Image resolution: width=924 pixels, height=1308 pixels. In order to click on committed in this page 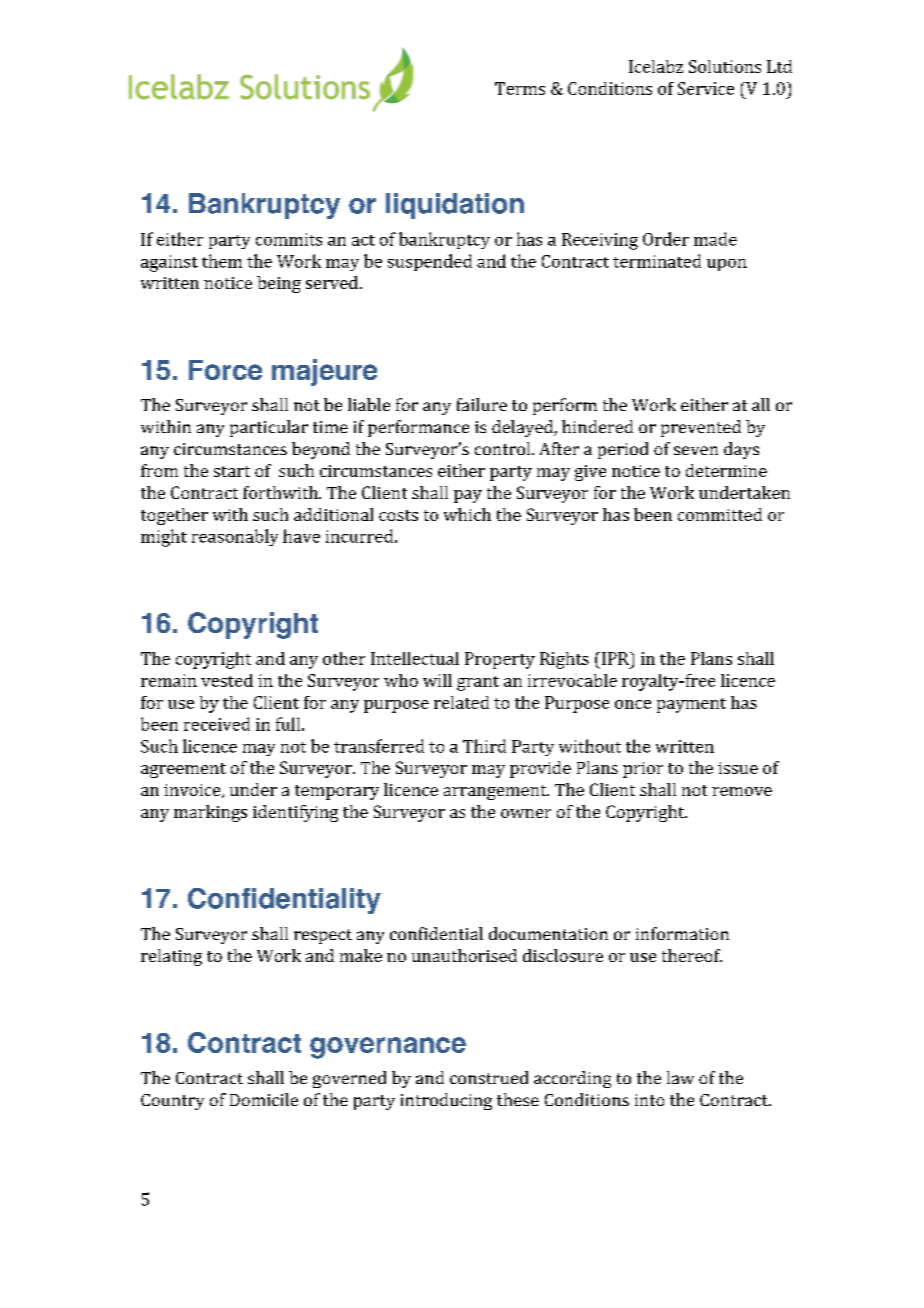, I will do `click(720, 514)`.
